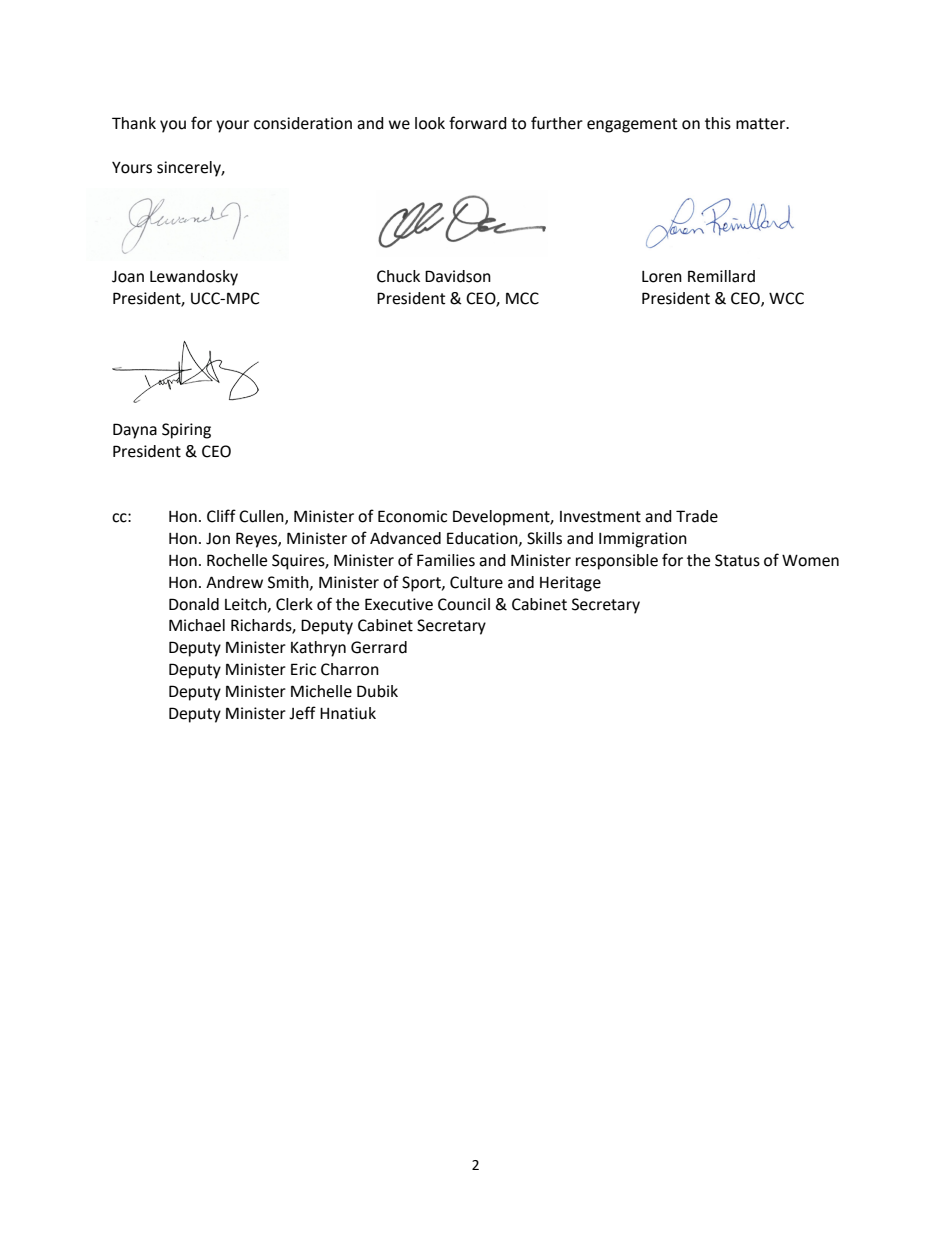 This screenshot has width=952, height=1233. I want to click on this, so click(718, 123).
